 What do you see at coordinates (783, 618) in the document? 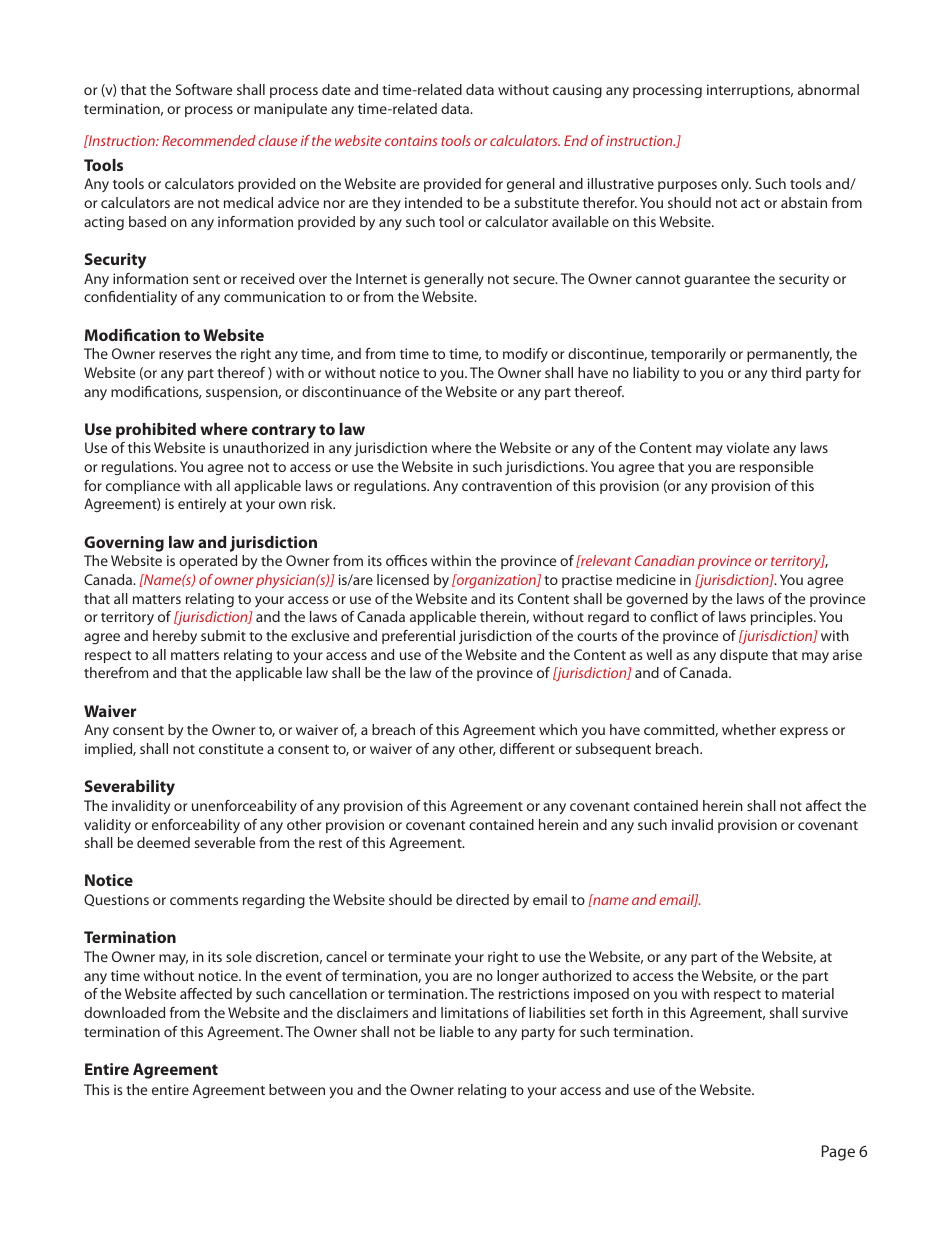
I see `principles` at bounding box center [783, 618].
